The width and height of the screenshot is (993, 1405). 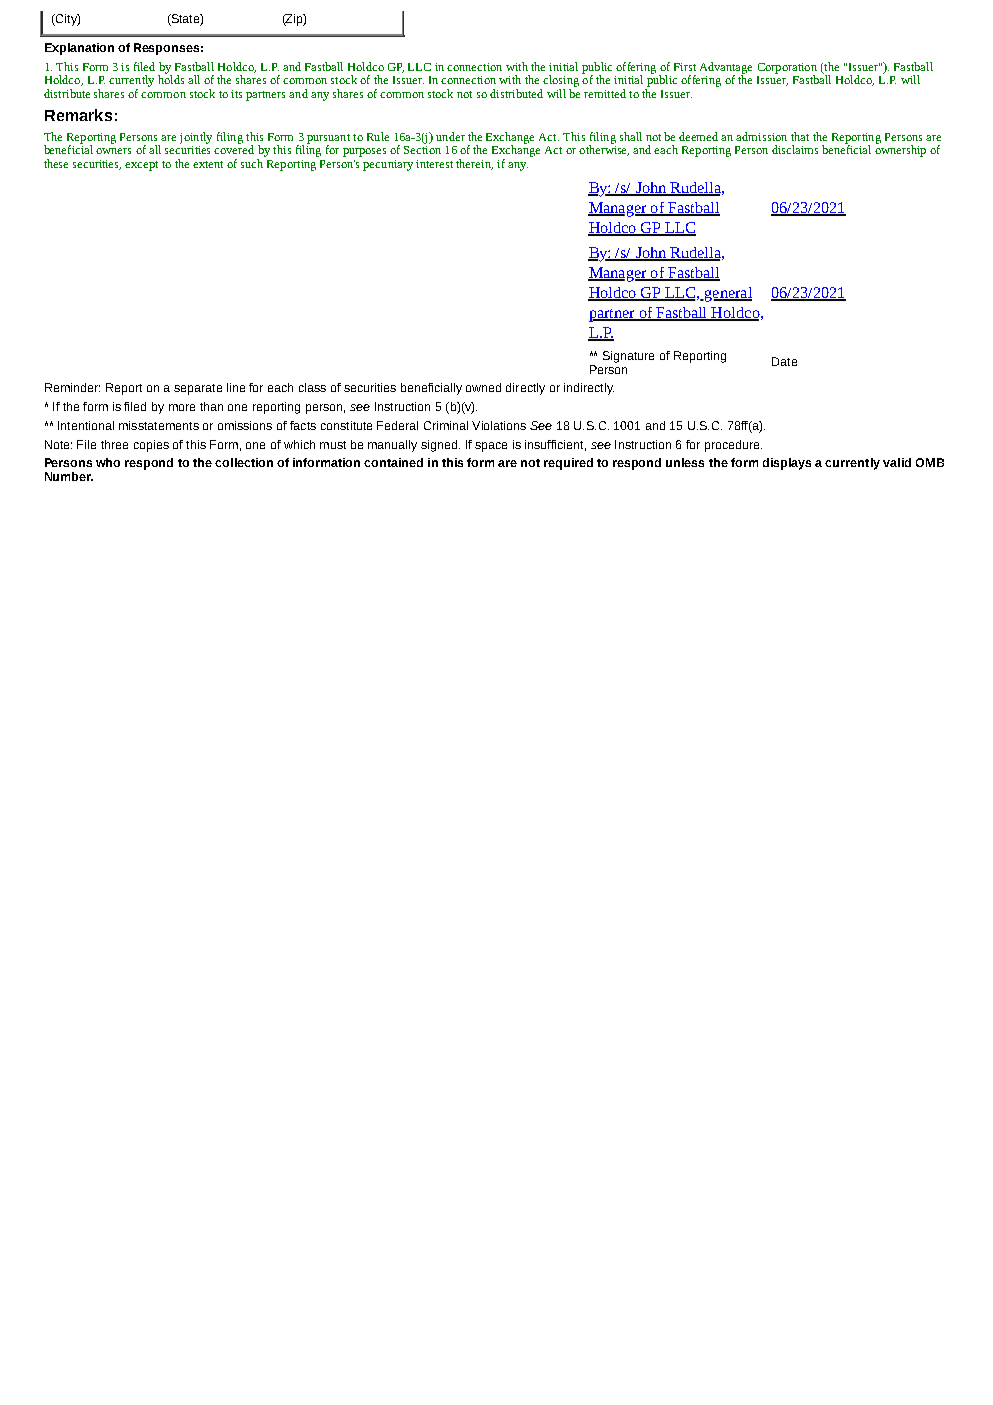 I want to click on Corporation, so click(x=787, y=69).
